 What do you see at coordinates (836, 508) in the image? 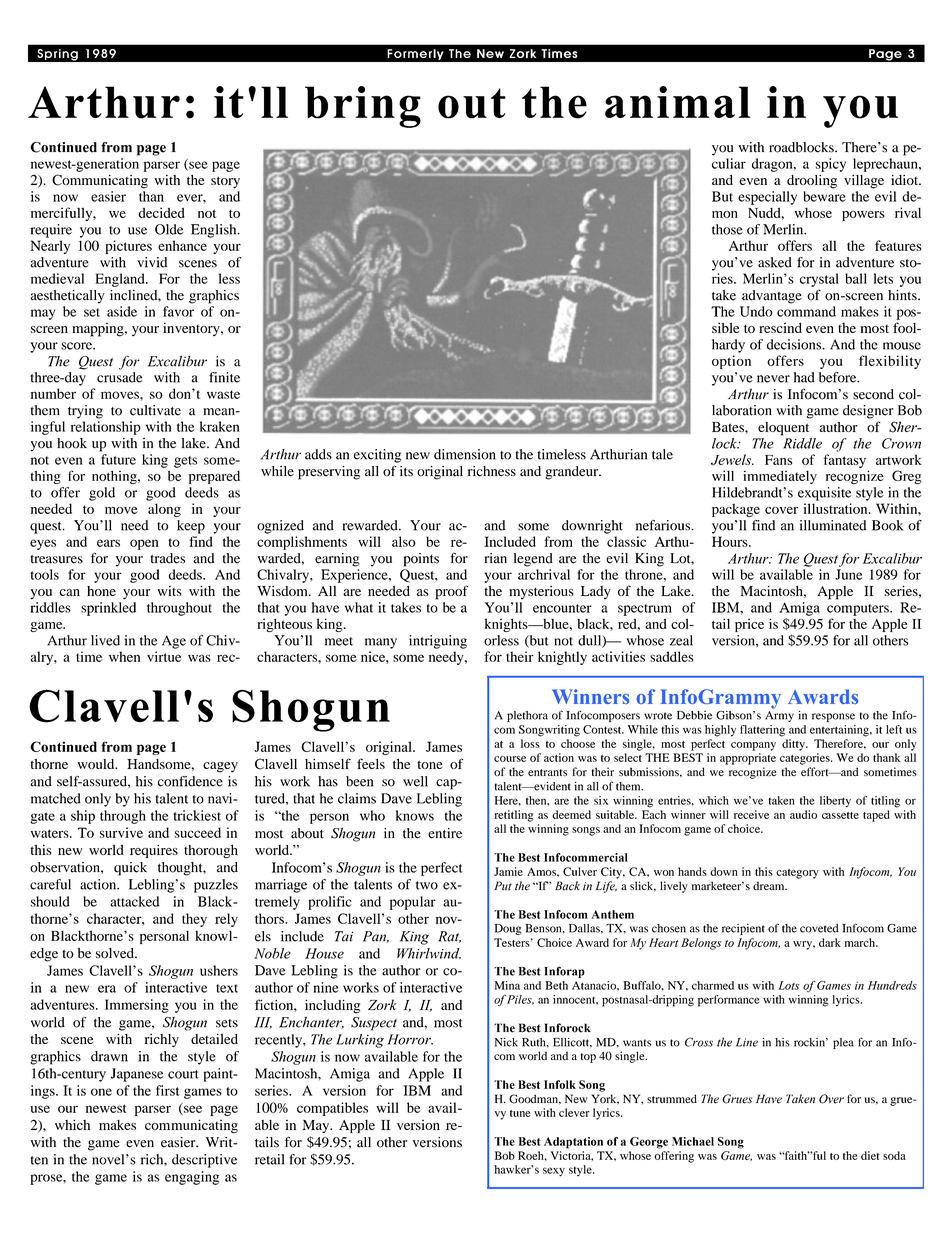
I see `illustration` at bounding box center [836, 508].
